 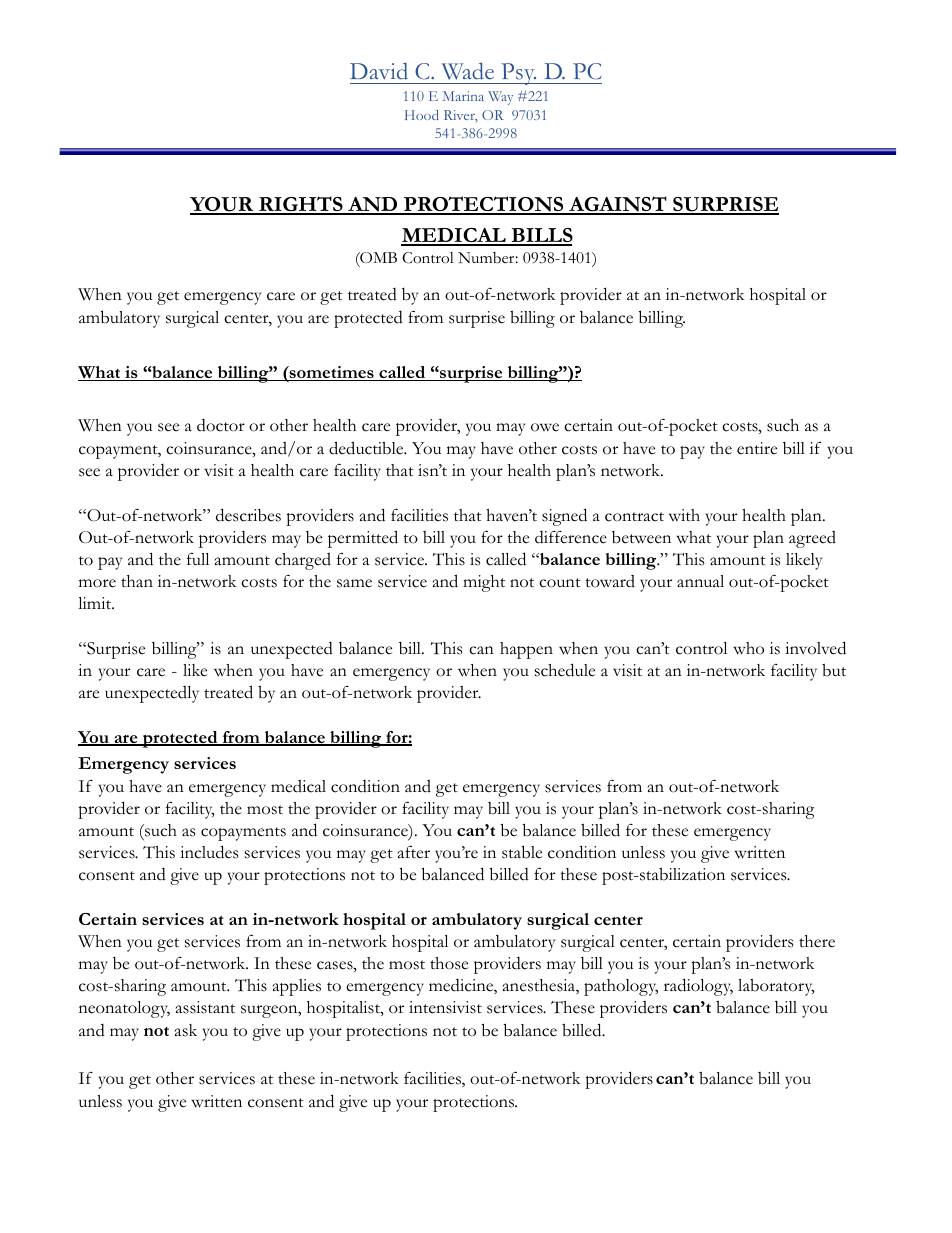 What do you see at coordinates (205, 1007) in the screenshot?
I see `assistant` at bounding box center [205, 1007].
